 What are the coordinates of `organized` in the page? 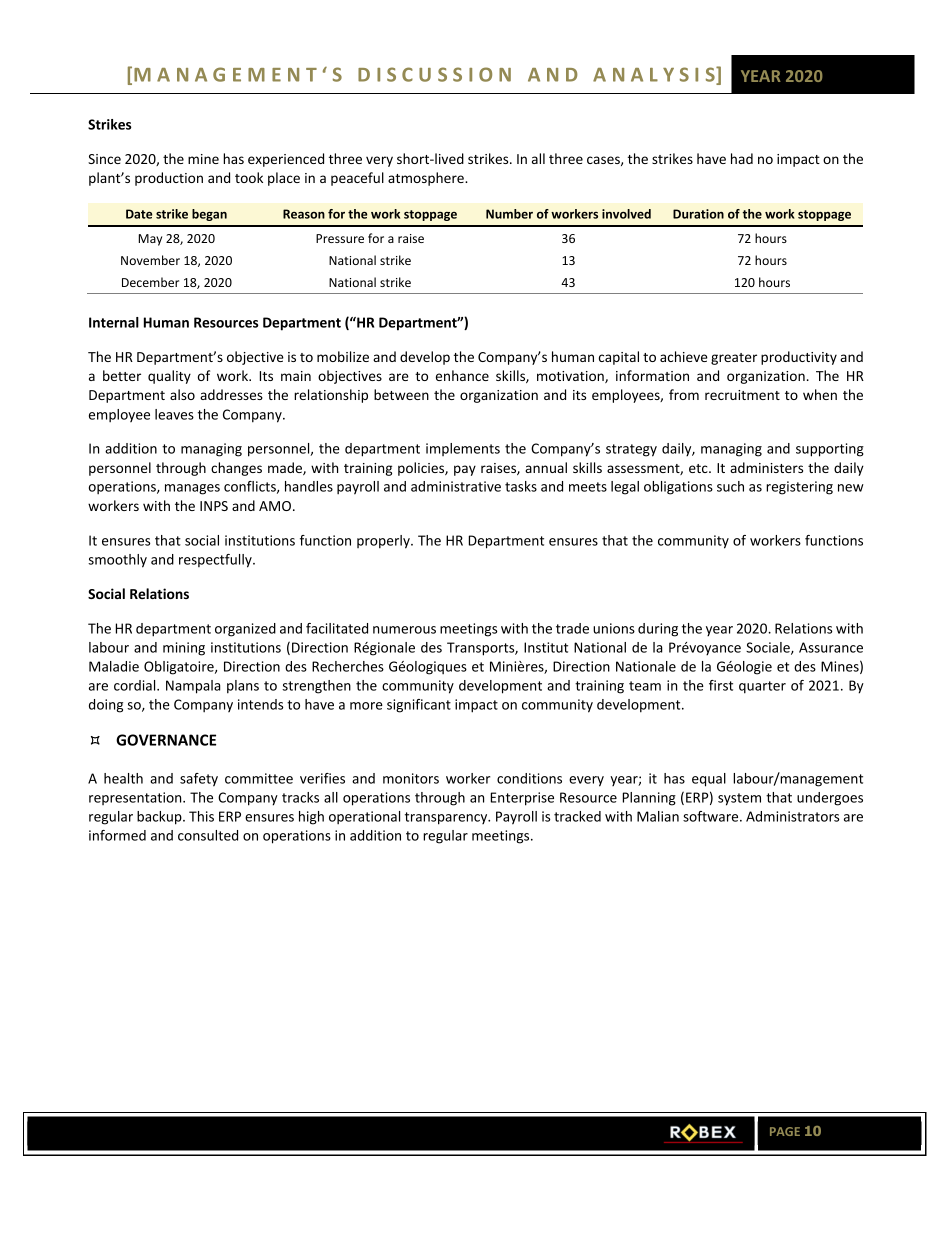 It's located at (245, 630).
